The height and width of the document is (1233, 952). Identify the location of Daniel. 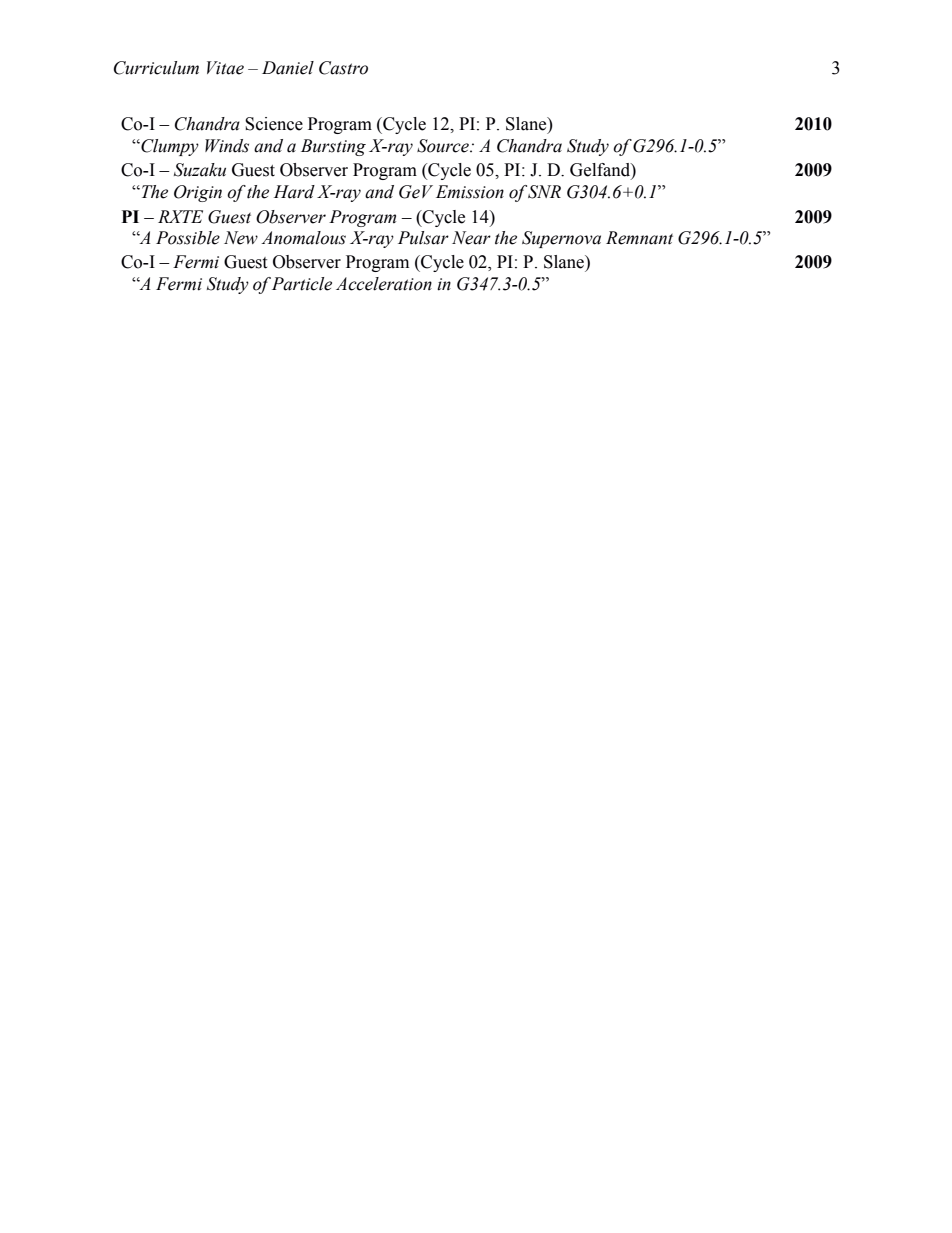
(288, 68).
